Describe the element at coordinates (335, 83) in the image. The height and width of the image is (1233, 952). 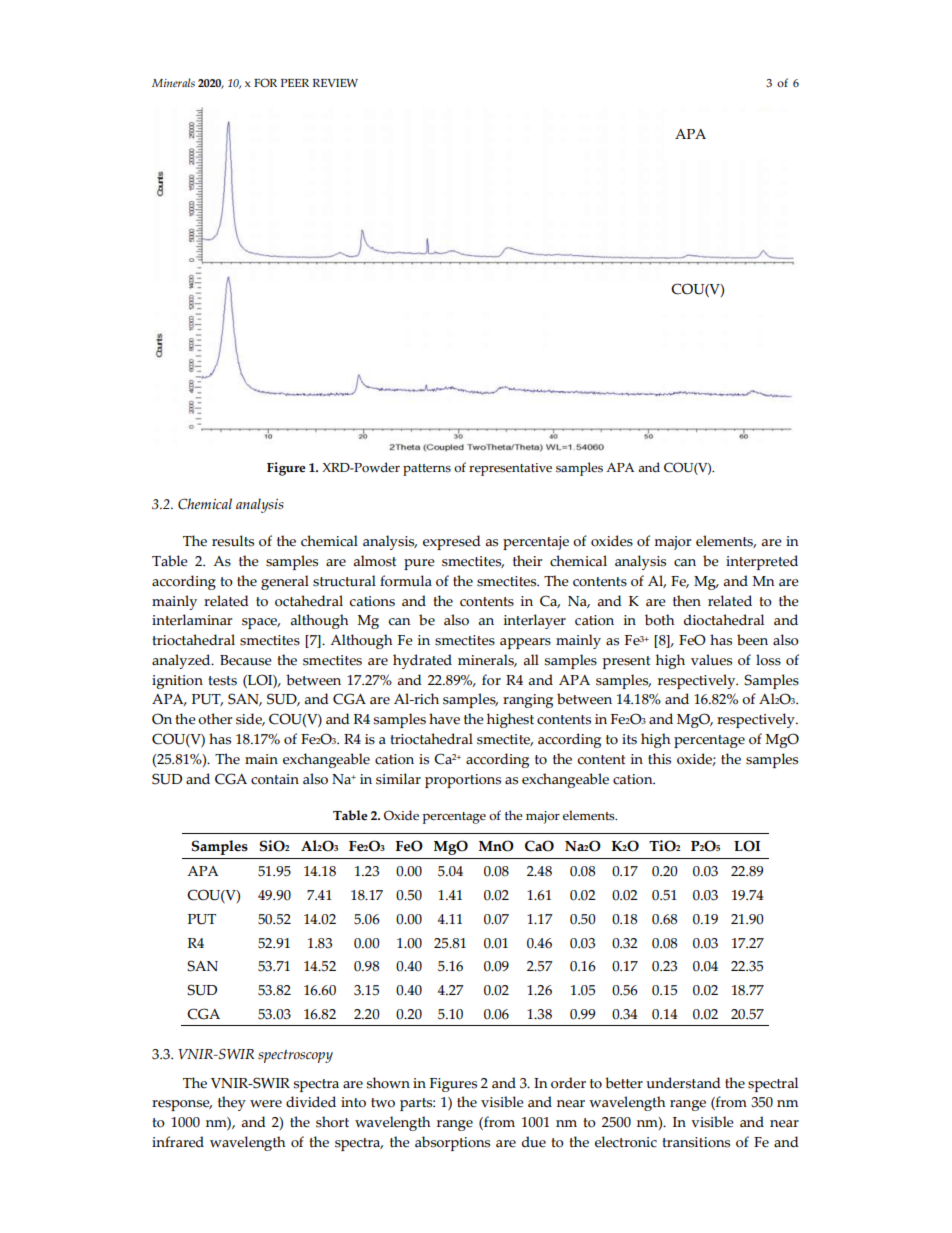
I see `REVIEW` at that location.
